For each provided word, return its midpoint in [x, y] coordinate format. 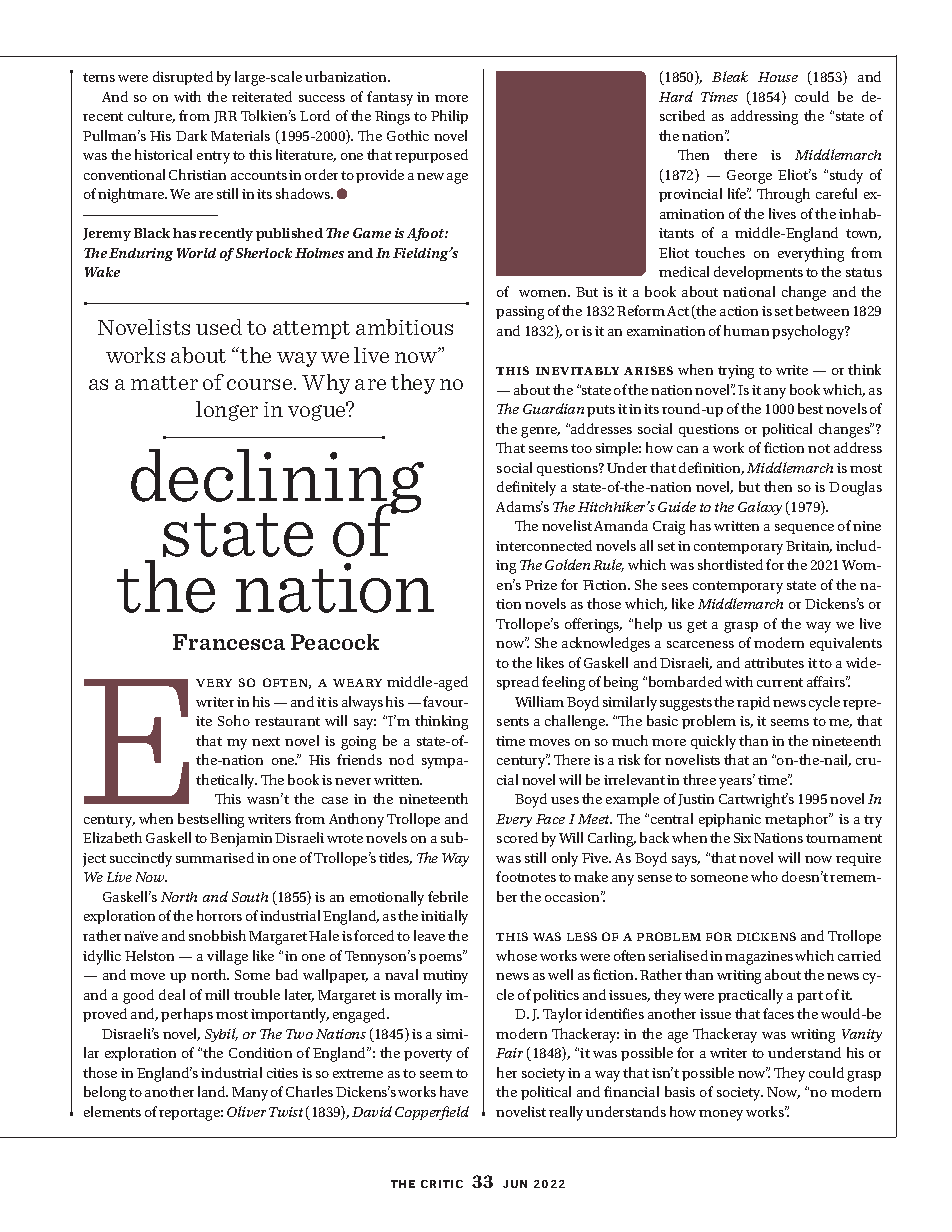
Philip [449, 117]
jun [515, 1184]
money [721, 1115]
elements [112, 1111]
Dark [191, 135]
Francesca [229, 642]
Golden [567, 564]
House [778, 77]
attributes [774, 662]
